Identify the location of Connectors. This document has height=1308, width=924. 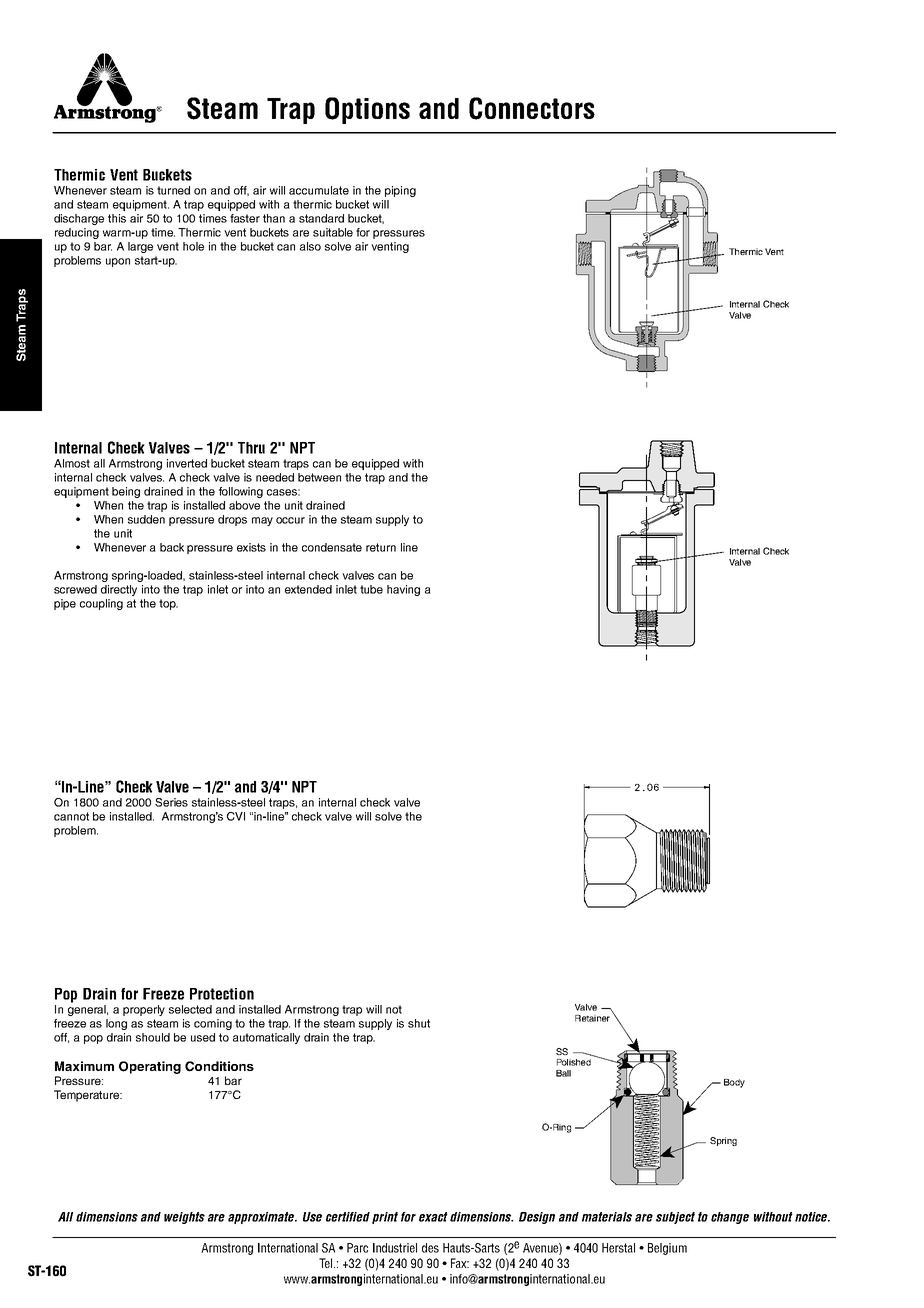
(532, 108).
